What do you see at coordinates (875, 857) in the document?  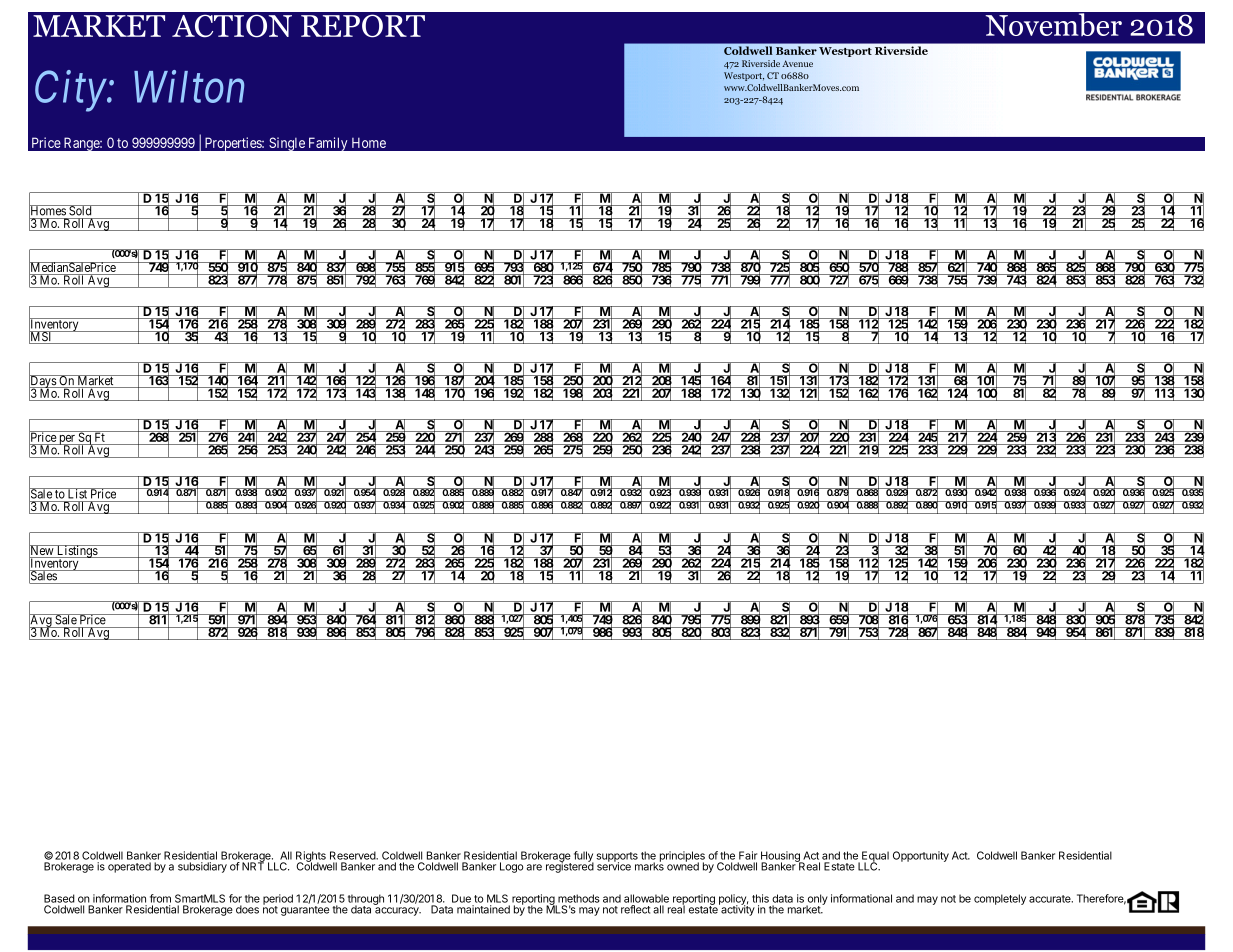 I see `Equal` at bounding box center [875, 857].
